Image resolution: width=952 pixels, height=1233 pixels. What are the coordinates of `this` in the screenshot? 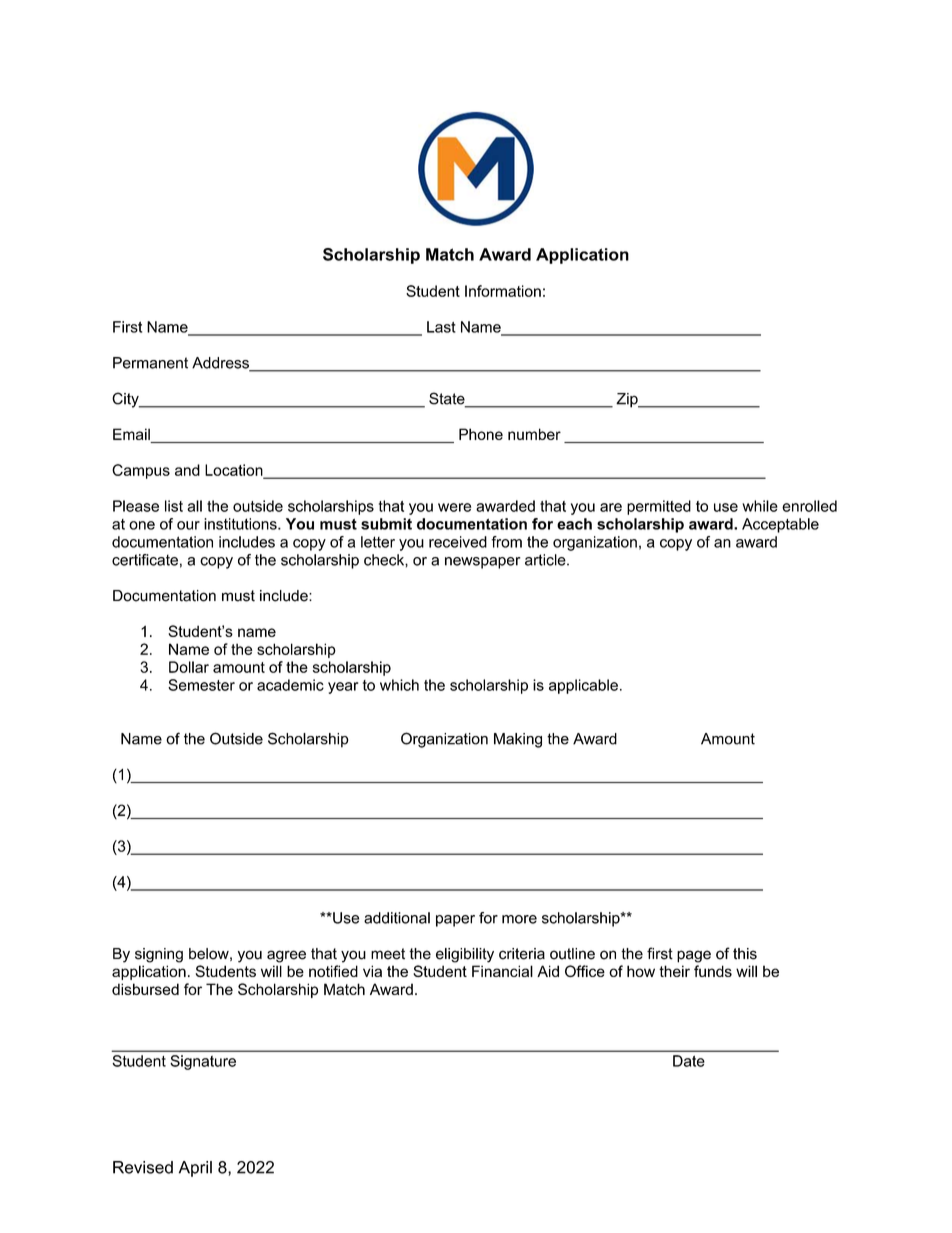 It's located at (745, 954).
